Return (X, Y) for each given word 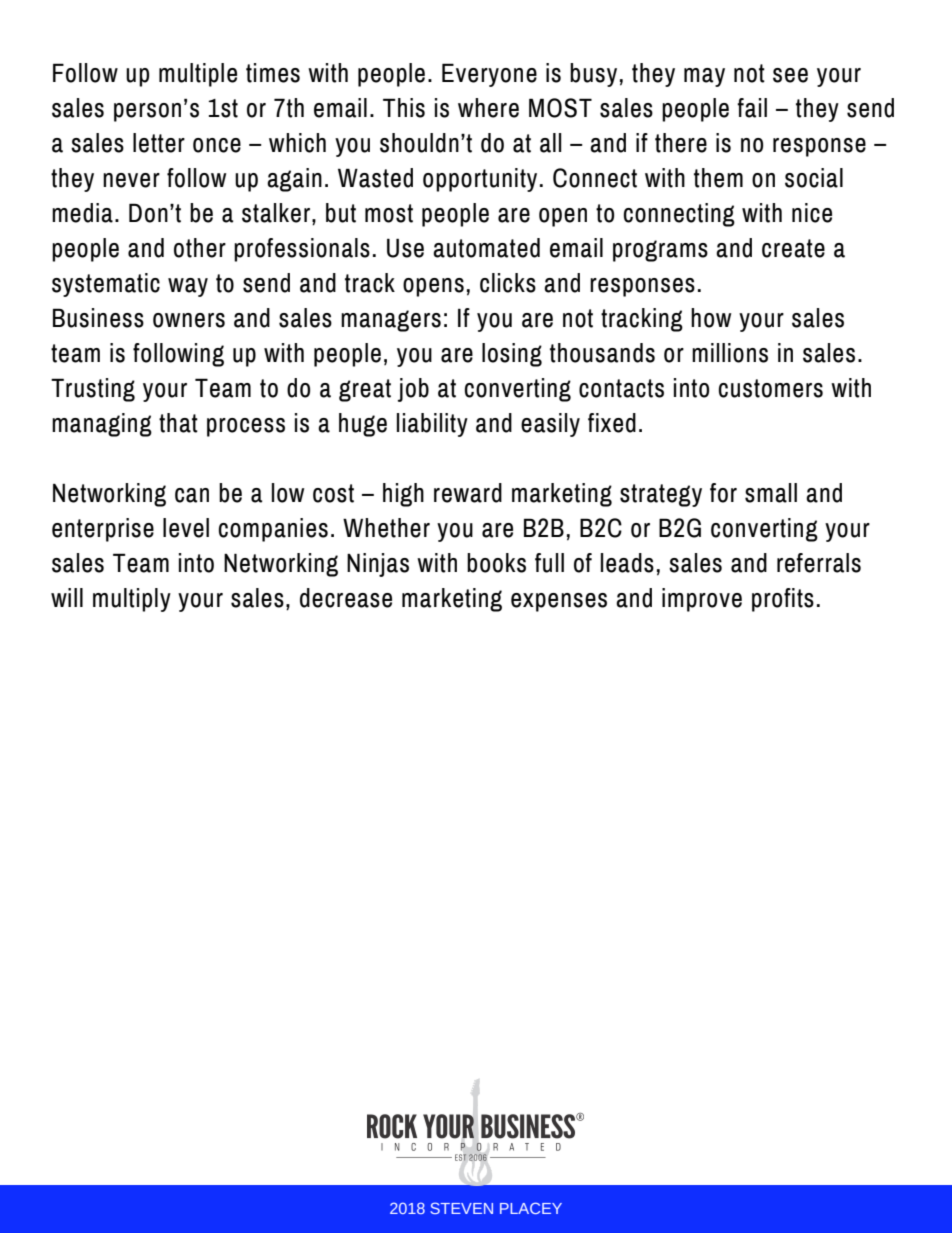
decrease (346, 598)
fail (752, 108)
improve (702, 600)
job (413, 390)
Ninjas (378, 565)
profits (783, 600)
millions (730, 353)
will (67, 597)
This (404, 108)
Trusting (93, 390)
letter (159, 143)
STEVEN (461, 1208)
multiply (132, 600)
